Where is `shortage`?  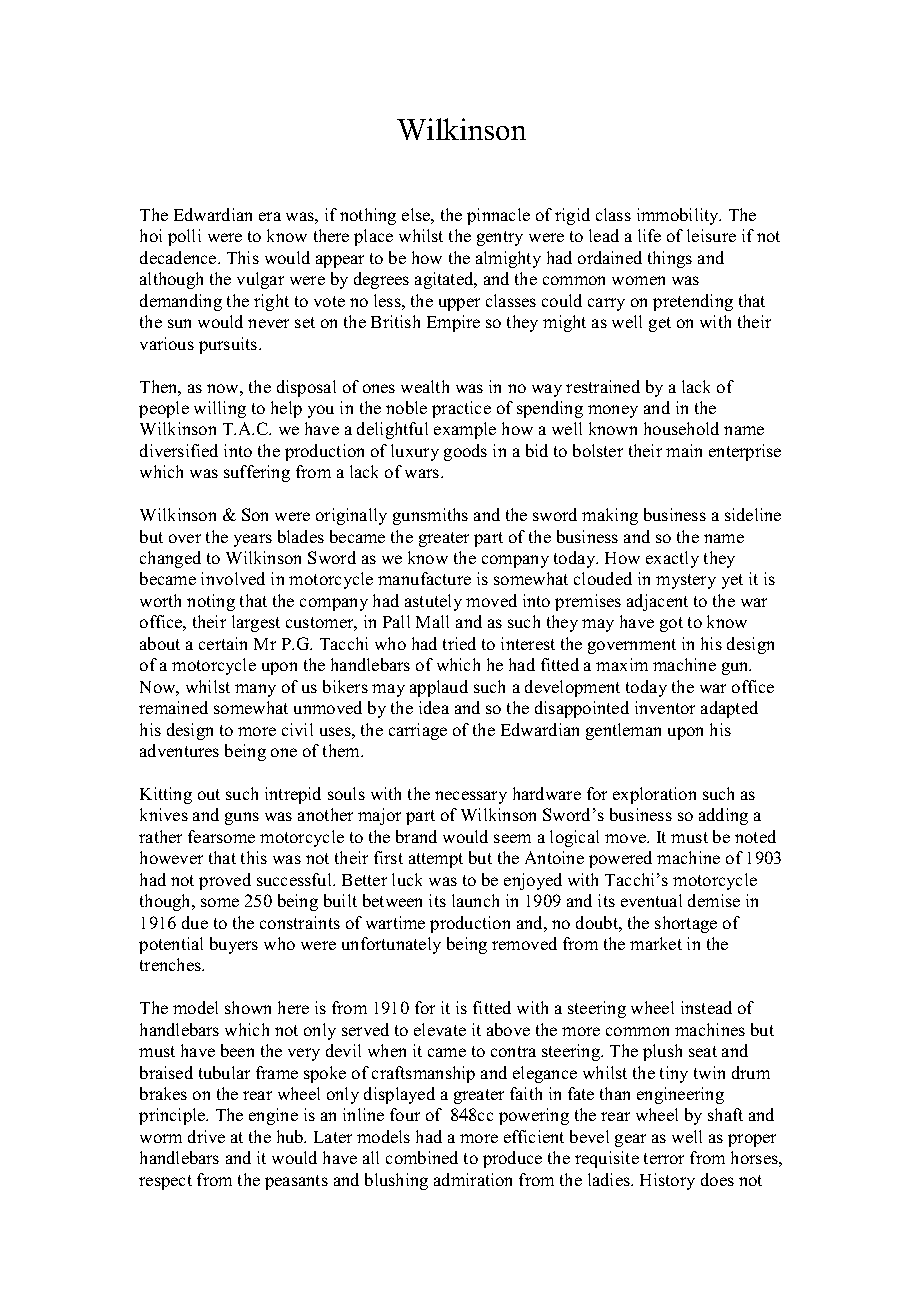 shortage is located at coordinates (686, 924).
